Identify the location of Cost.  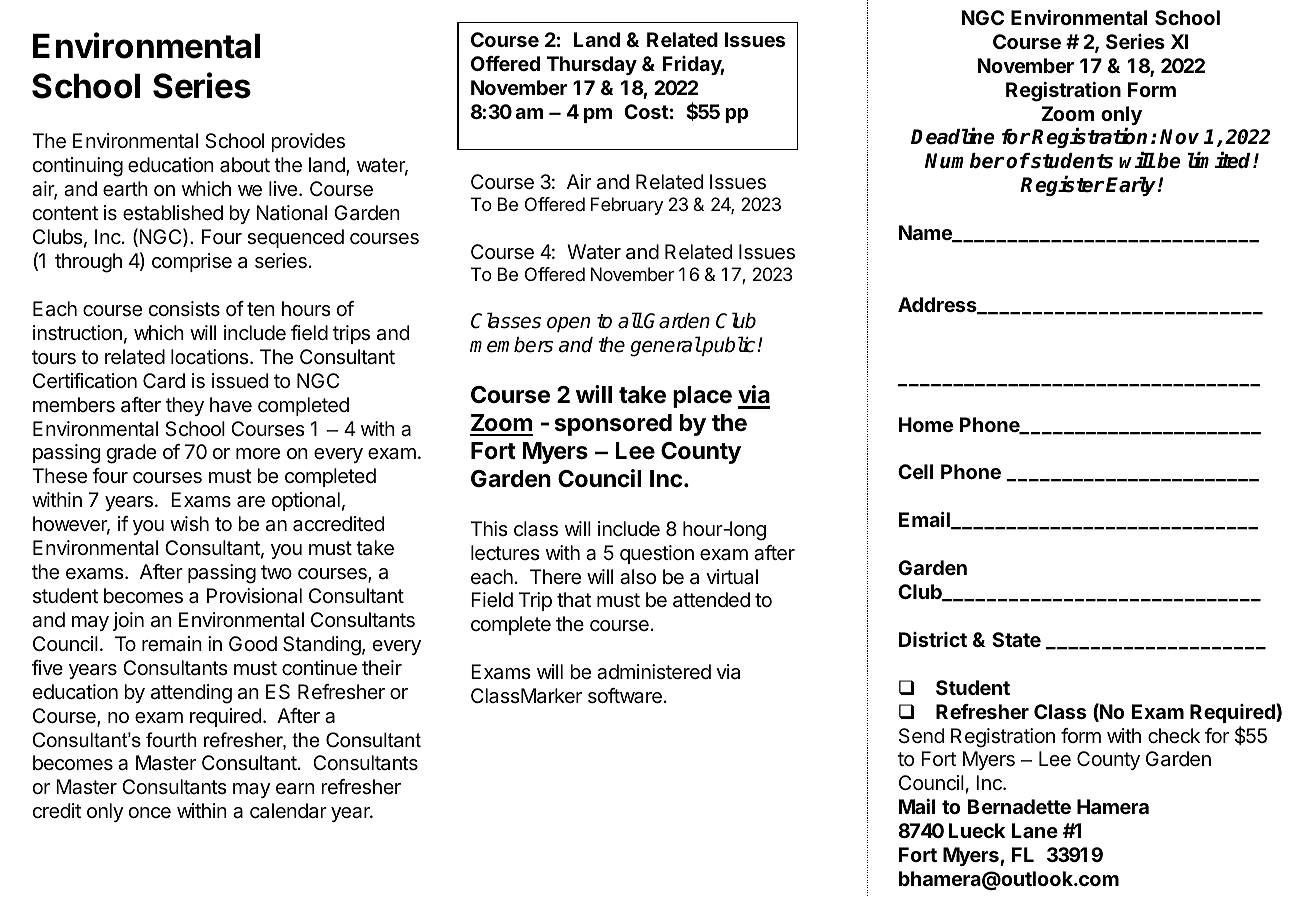
(646, 111).
